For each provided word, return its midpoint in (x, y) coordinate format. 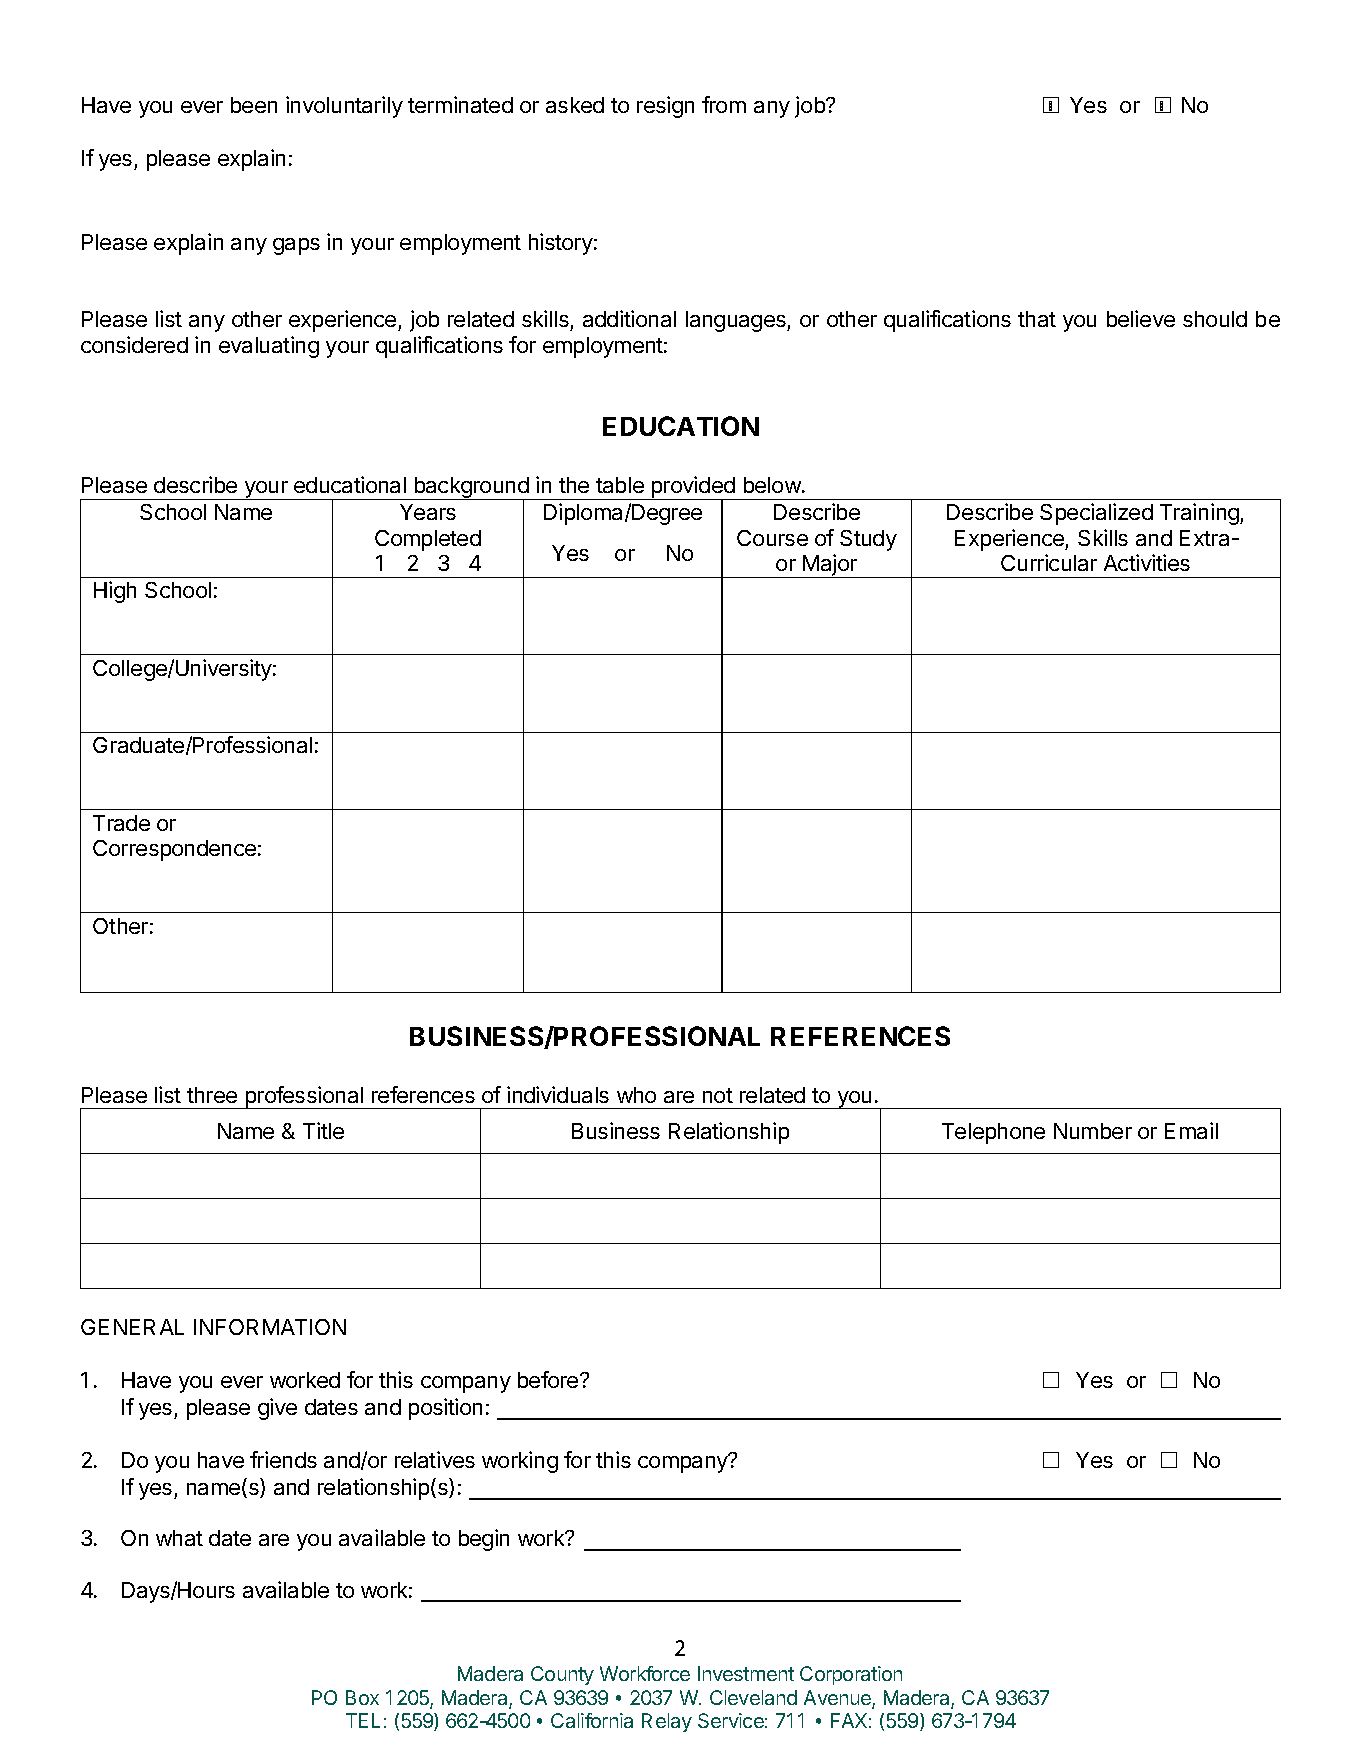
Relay (667, 1722)
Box (362, 1697)
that (1037, 319)
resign (665, 107)
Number (1093, 1131)
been (254, 105)
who (636, 1095)
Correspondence (174, 850)
